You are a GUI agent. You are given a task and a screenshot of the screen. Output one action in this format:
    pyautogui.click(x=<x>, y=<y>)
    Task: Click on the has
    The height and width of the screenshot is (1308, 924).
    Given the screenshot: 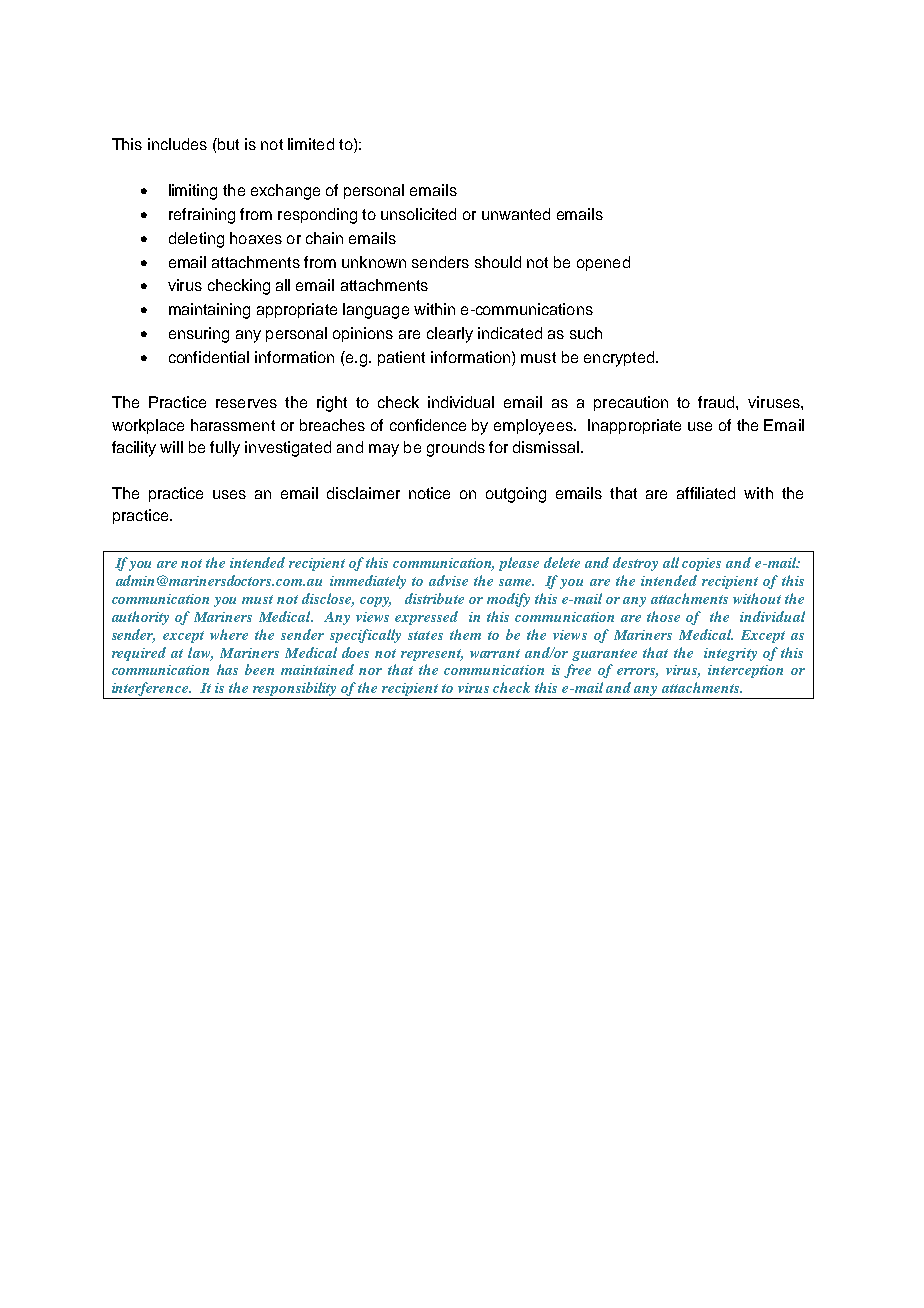 What is the action you would take?
    pyautogui.click(x=227, y=669)
